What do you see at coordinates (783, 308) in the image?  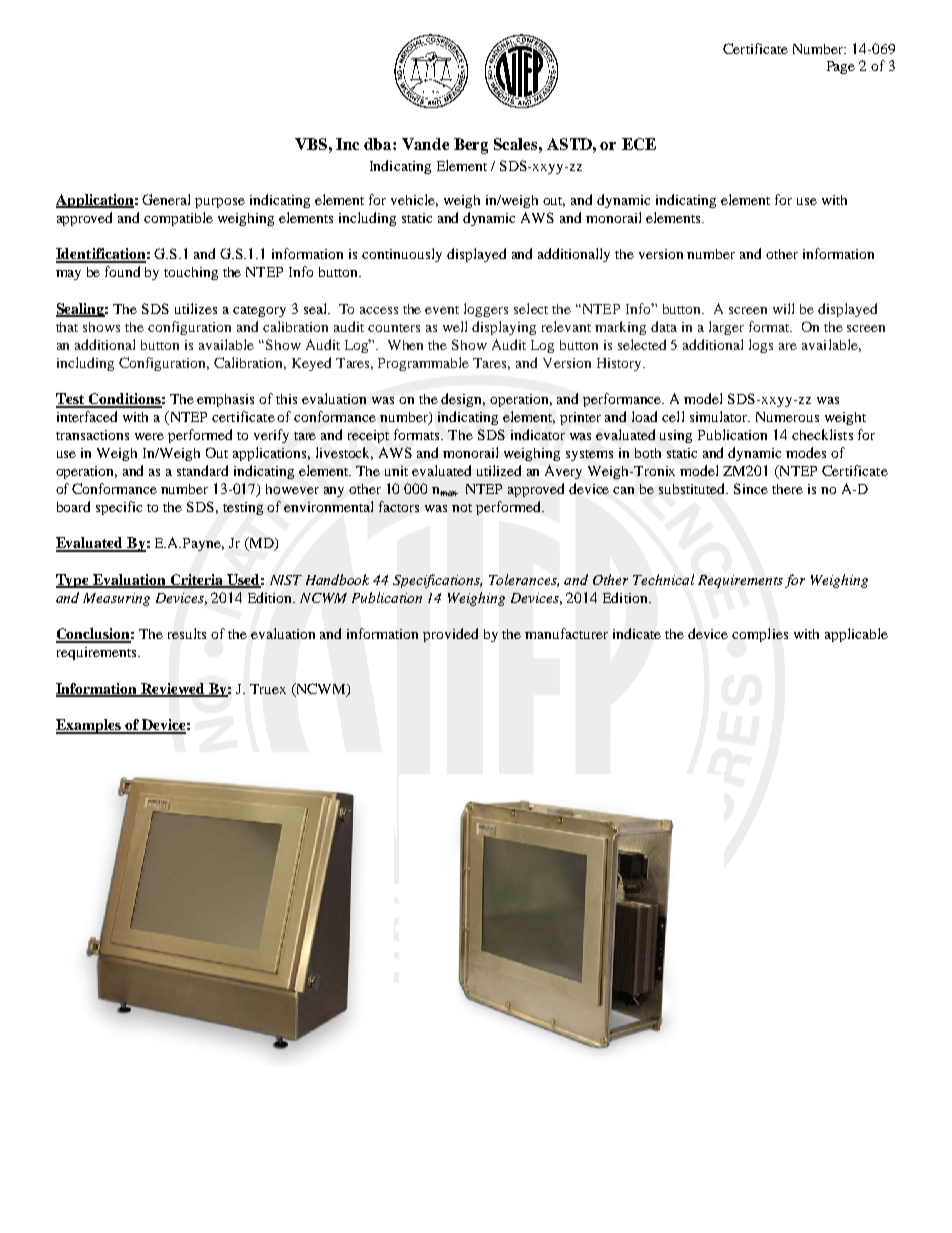 I see `will` at bounding box center [783, 308].
